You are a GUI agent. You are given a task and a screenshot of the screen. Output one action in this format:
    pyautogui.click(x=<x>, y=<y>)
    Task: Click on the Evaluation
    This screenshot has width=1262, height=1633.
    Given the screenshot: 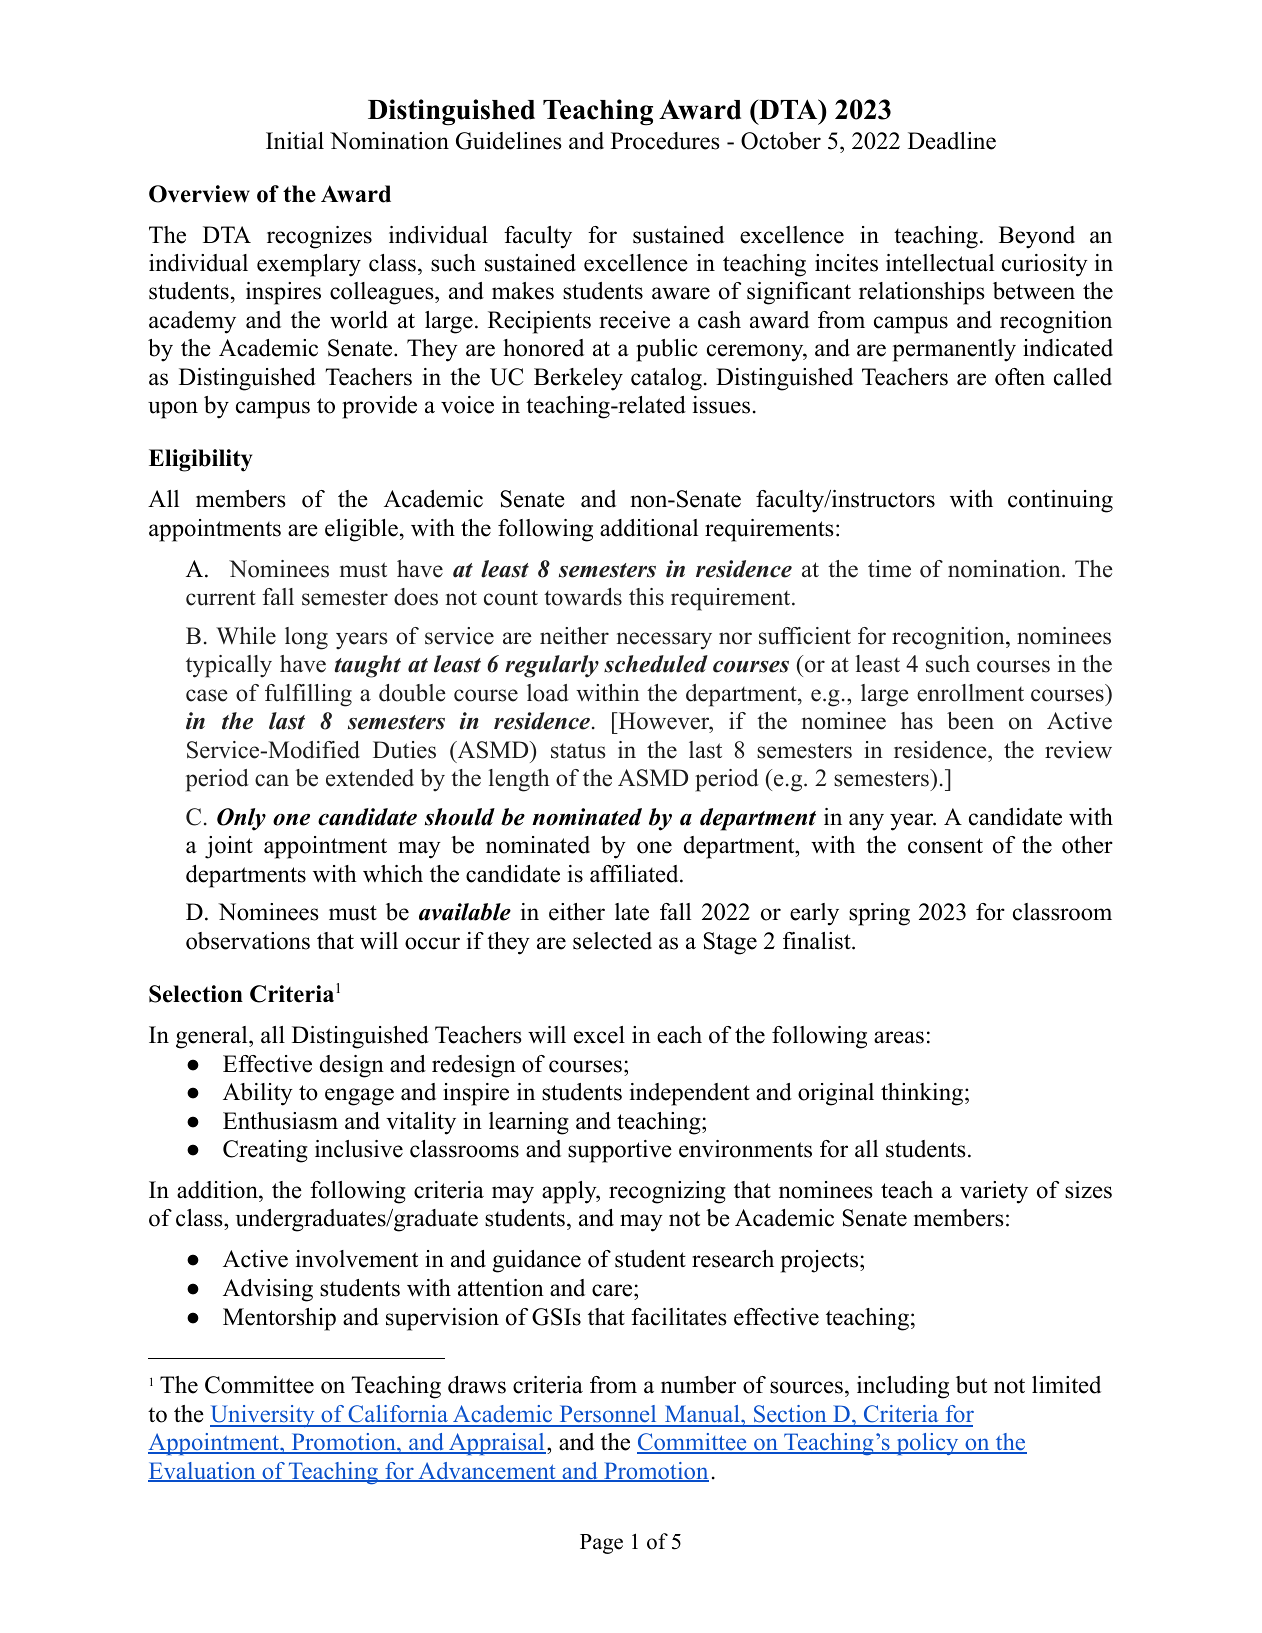 What is the action you would take?
    pyautogui.click(x=203, y=1472)
